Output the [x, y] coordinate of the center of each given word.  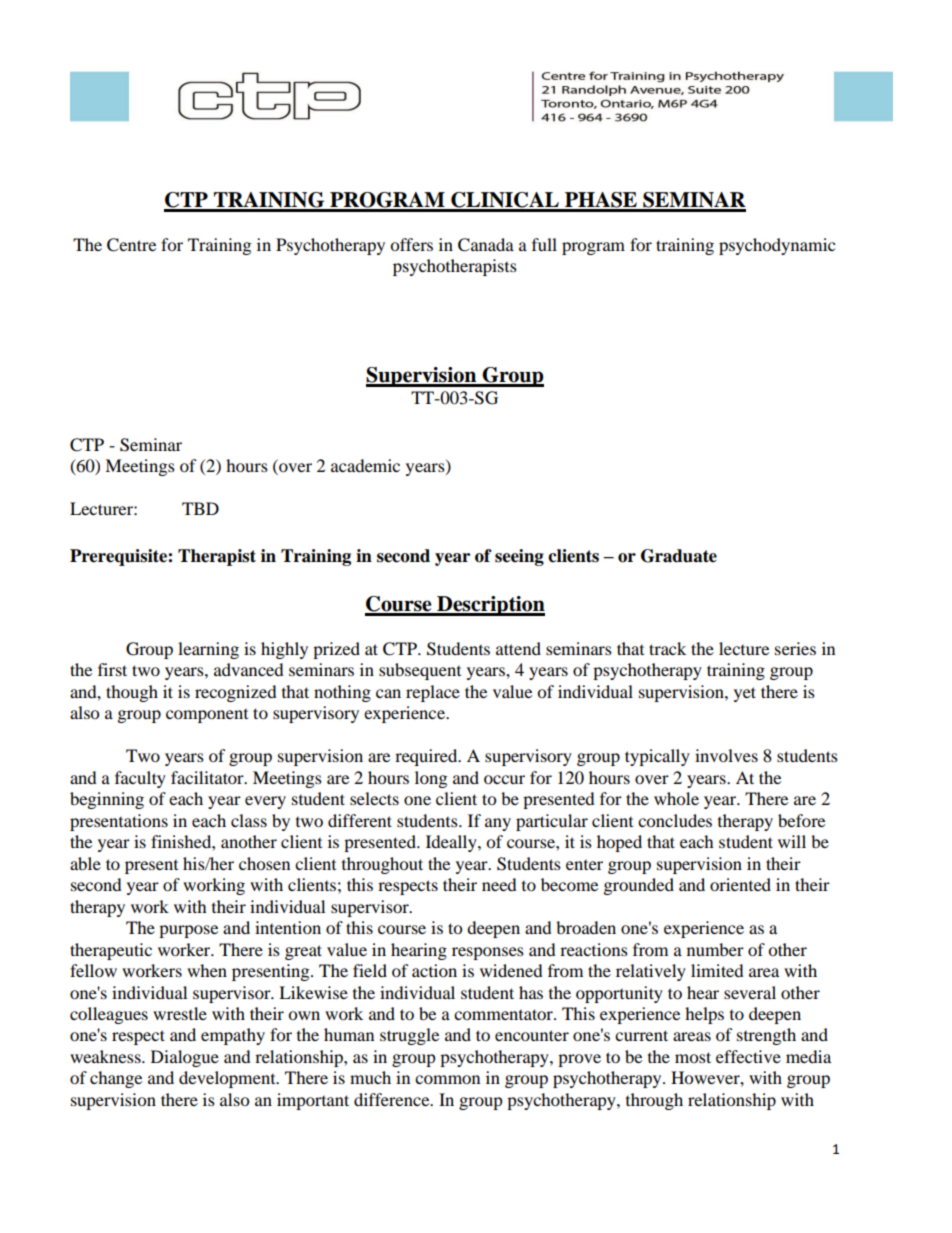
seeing [519, 557]
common [447, 1079]
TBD [200, 508]
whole [676, 798]
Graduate [679, 556]
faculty [140, 779]
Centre [131, 245]
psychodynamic [777, 246]
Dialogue [185, 1058]
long [431, 779]
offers [411, 244]
